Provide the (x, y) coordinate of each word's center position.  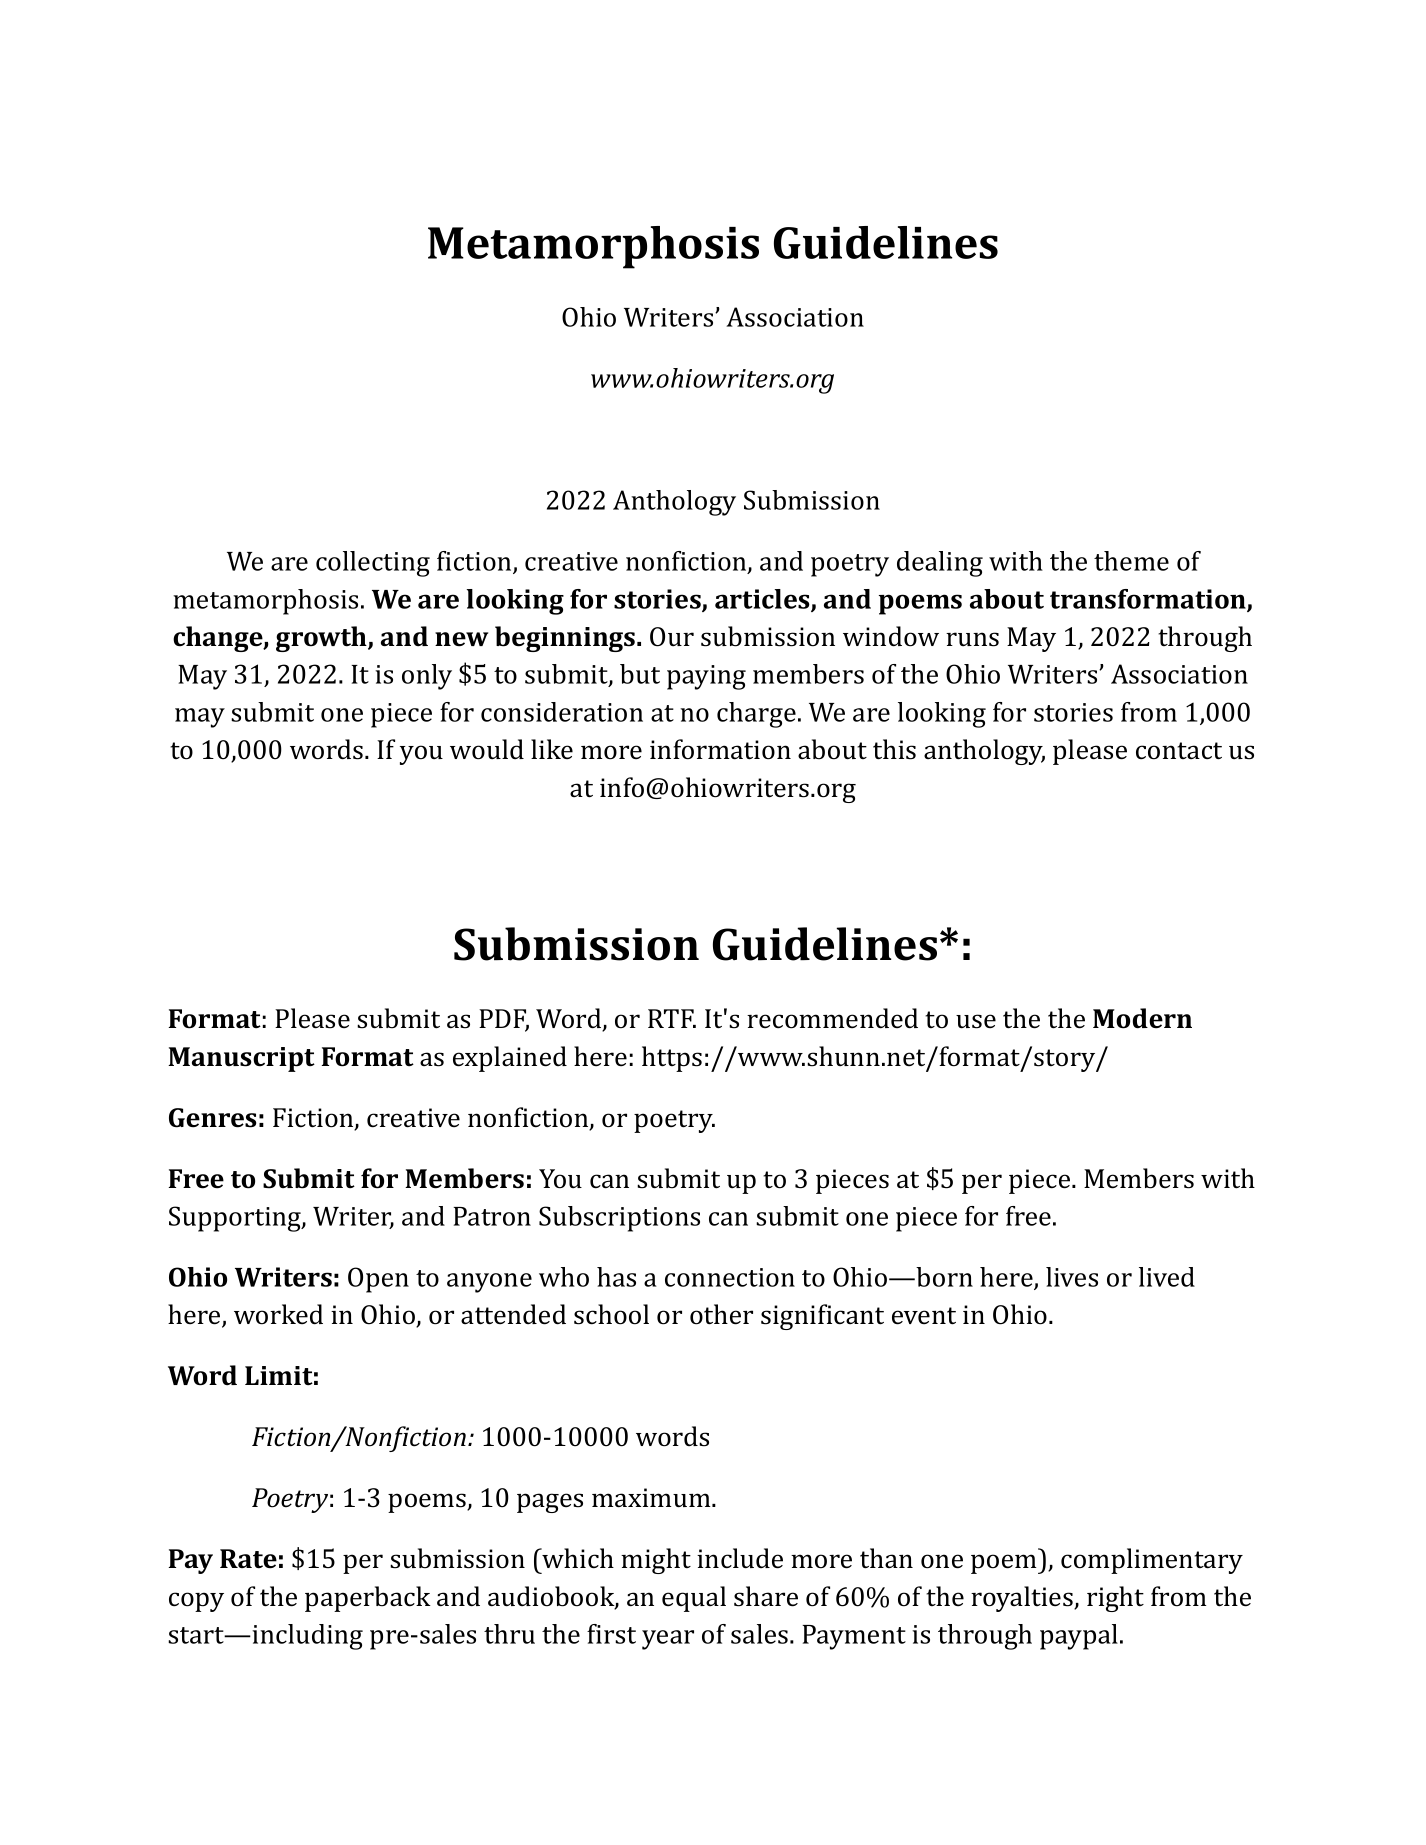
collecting (373, 564)
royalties (1023, 1599)
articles (763, 600)
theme (1131, 561)
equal (694, 1599)
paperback (368, 1599)
